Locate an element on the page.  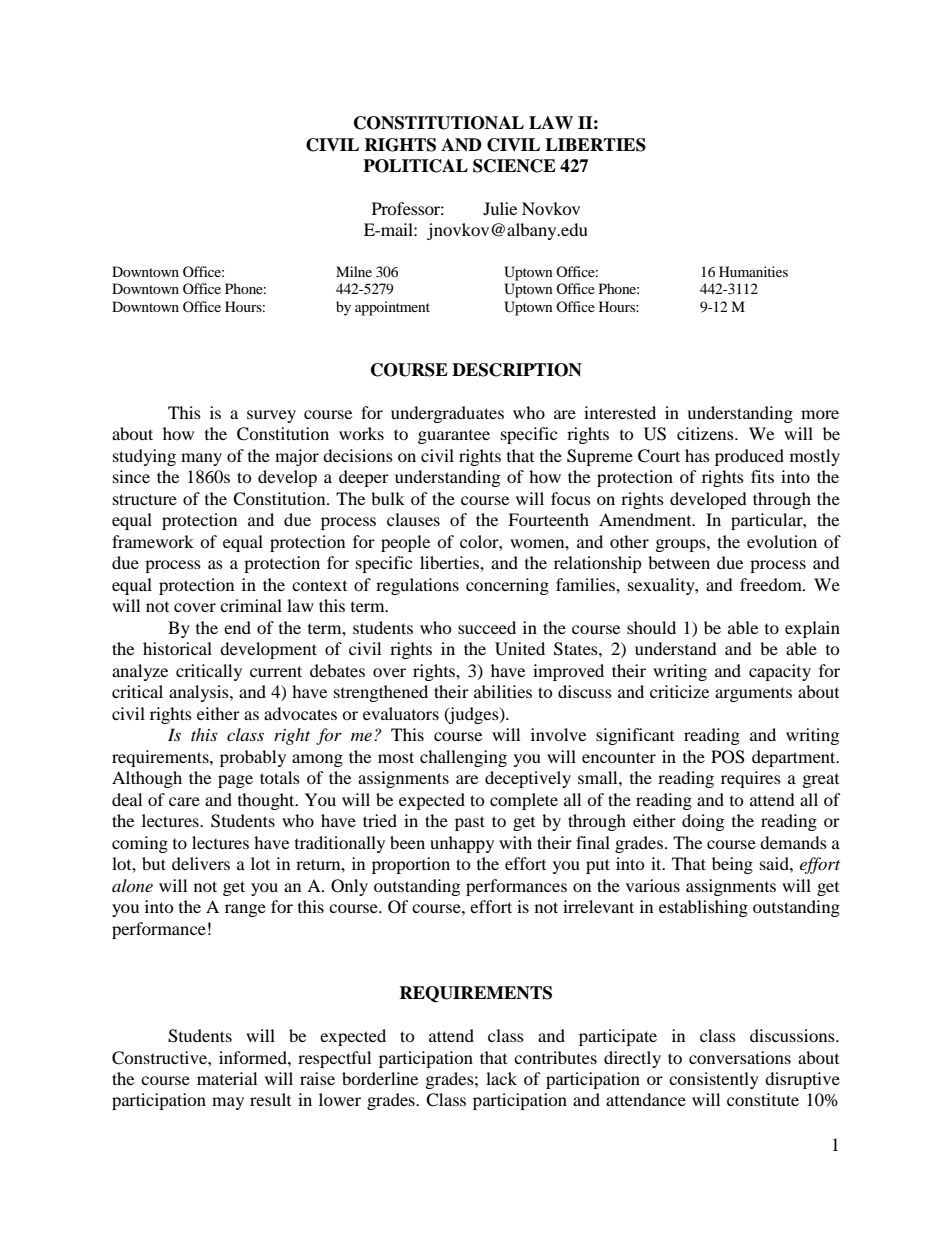
Humanities is located at coordinates (753, 271).
